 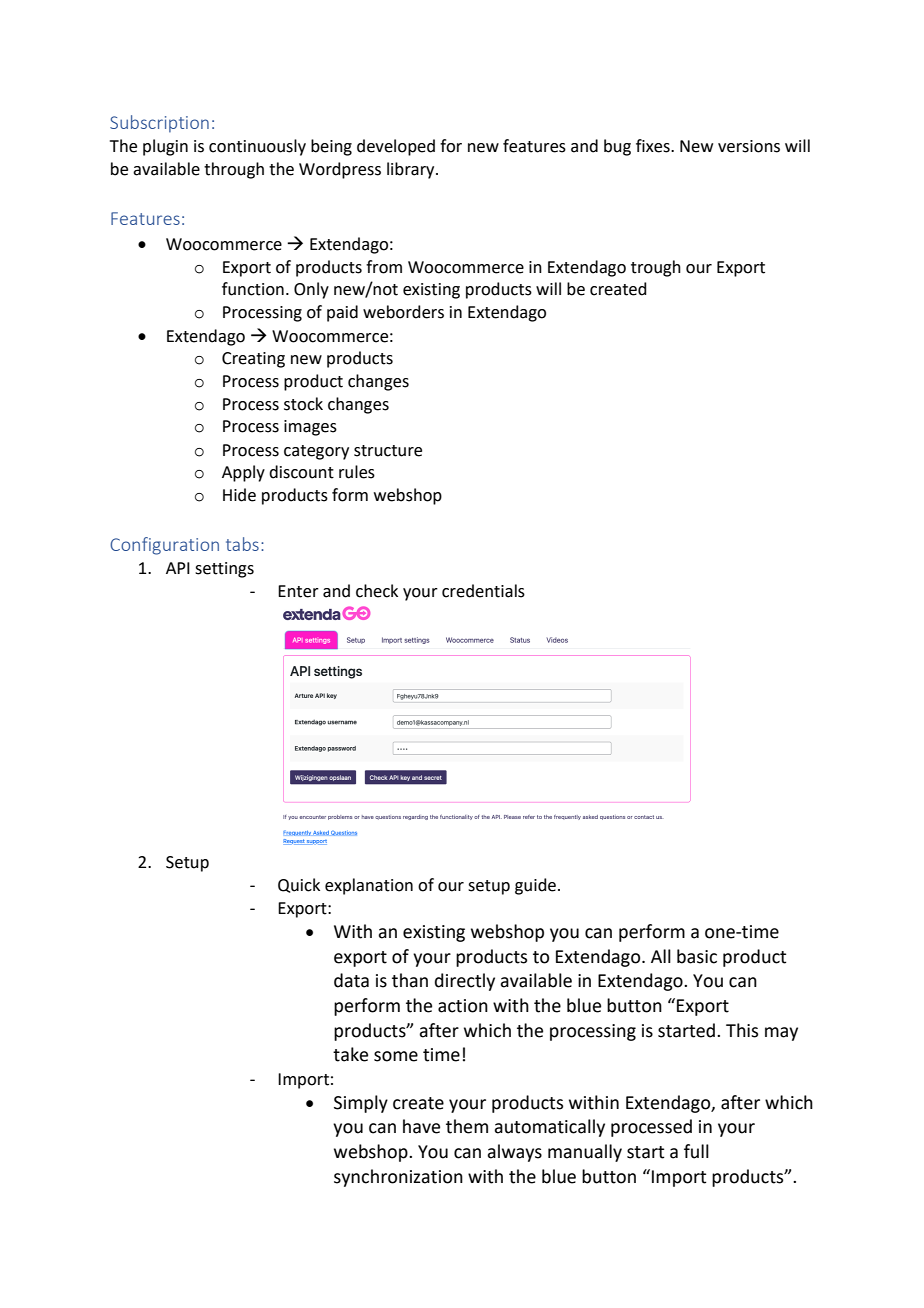 I want to click on Creating, so click(x=253, y=360).
